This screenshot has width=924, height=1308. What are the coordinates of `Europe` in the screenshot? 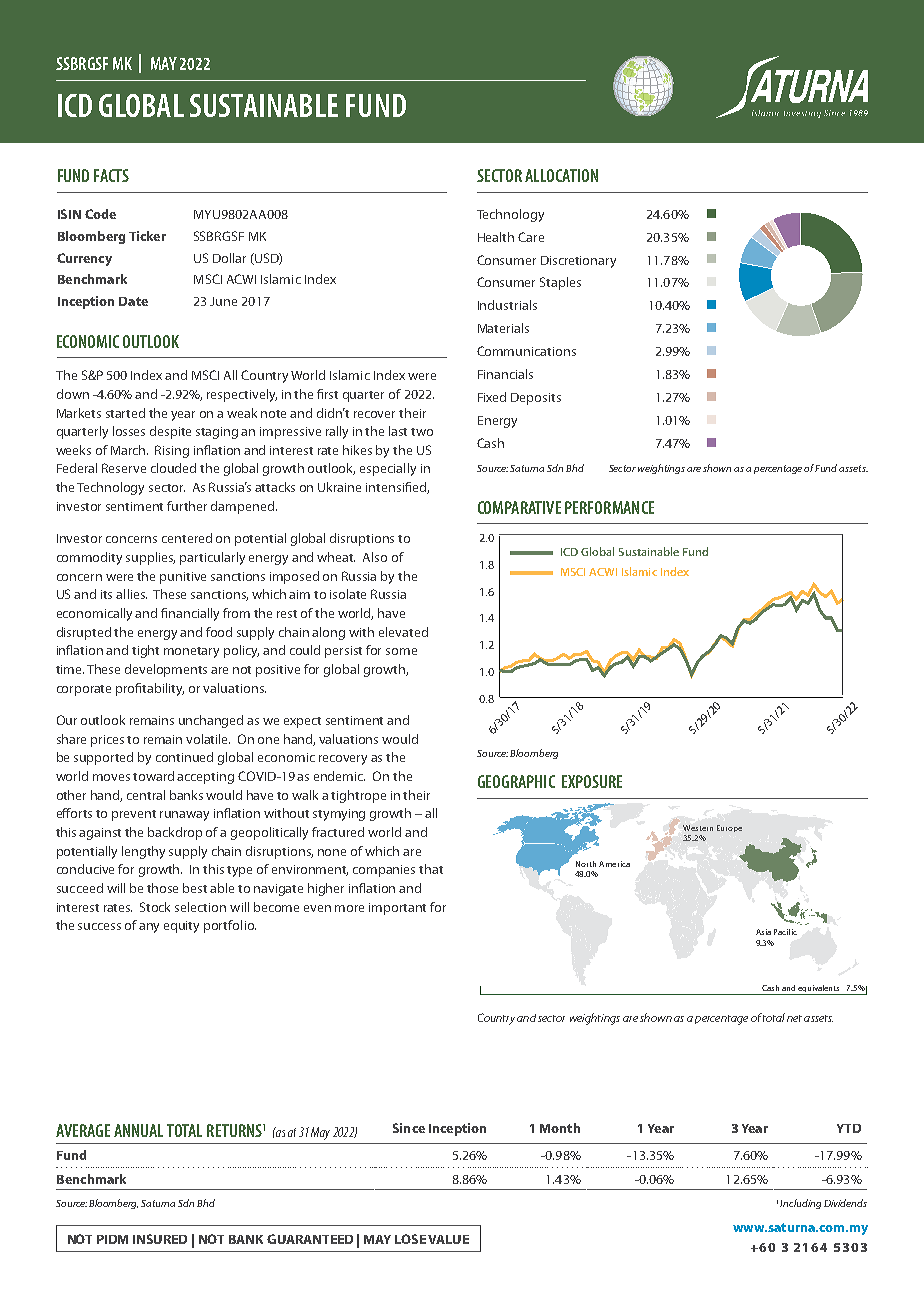 It's located at (729, 828).
